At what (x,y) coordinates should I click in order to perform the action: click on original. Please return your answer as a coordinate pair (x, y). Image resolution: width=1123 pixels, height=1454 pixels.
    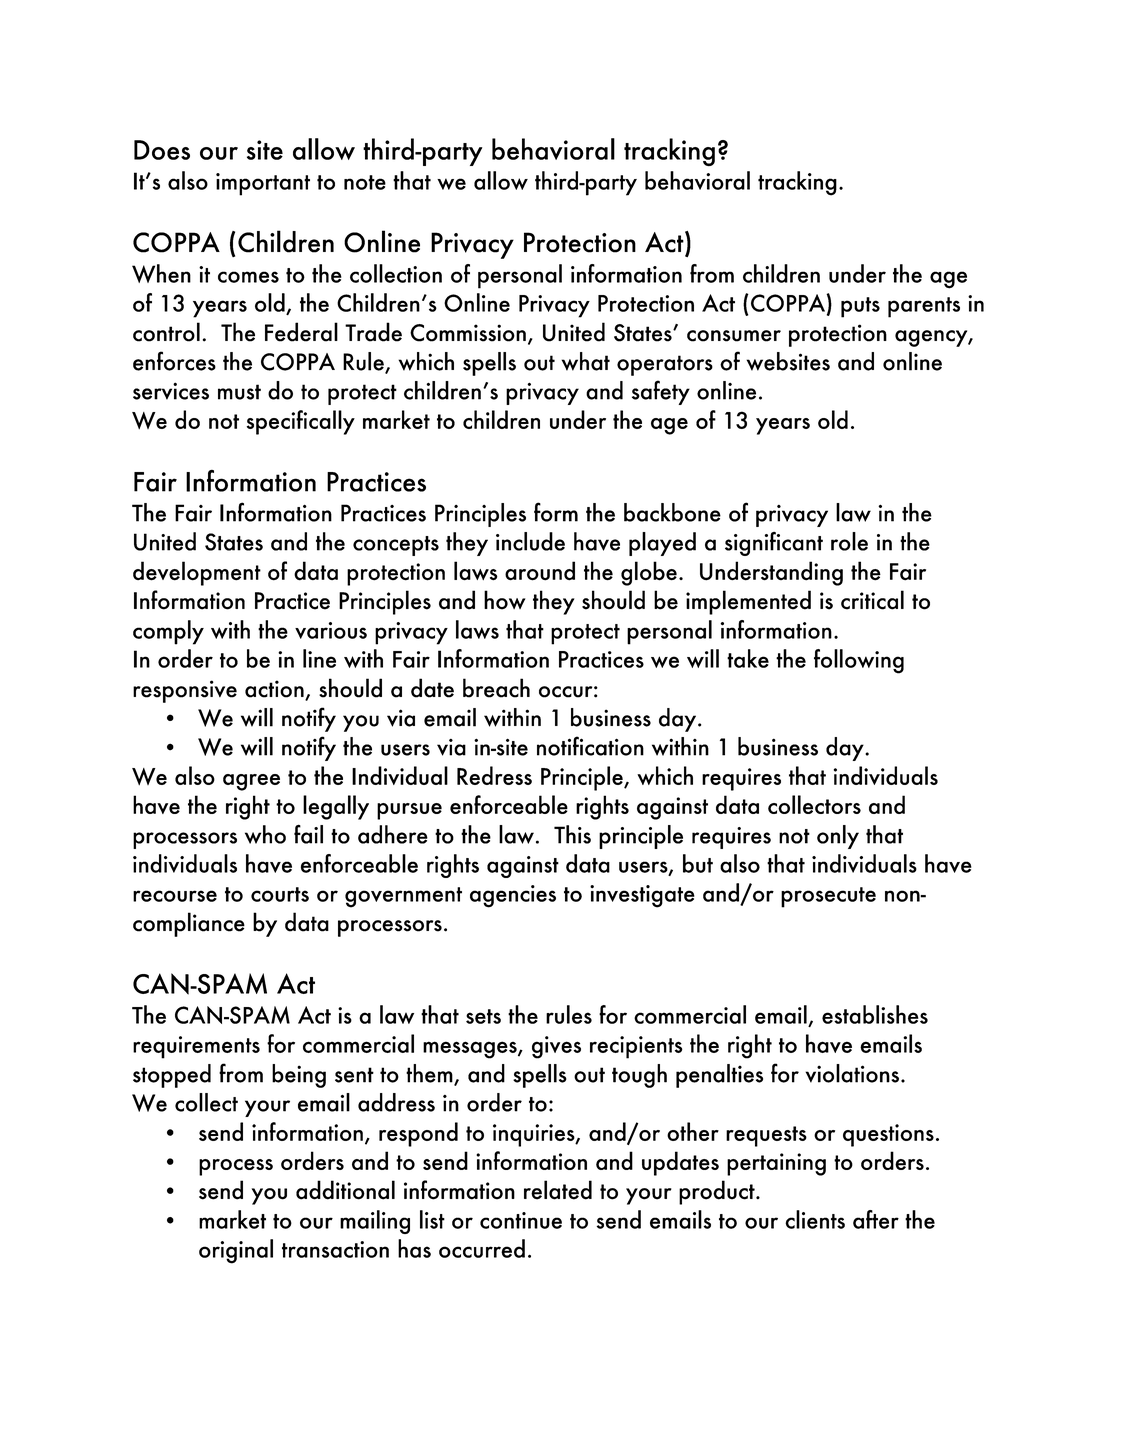
    Looking at the image, I should click on (236, 1251).
